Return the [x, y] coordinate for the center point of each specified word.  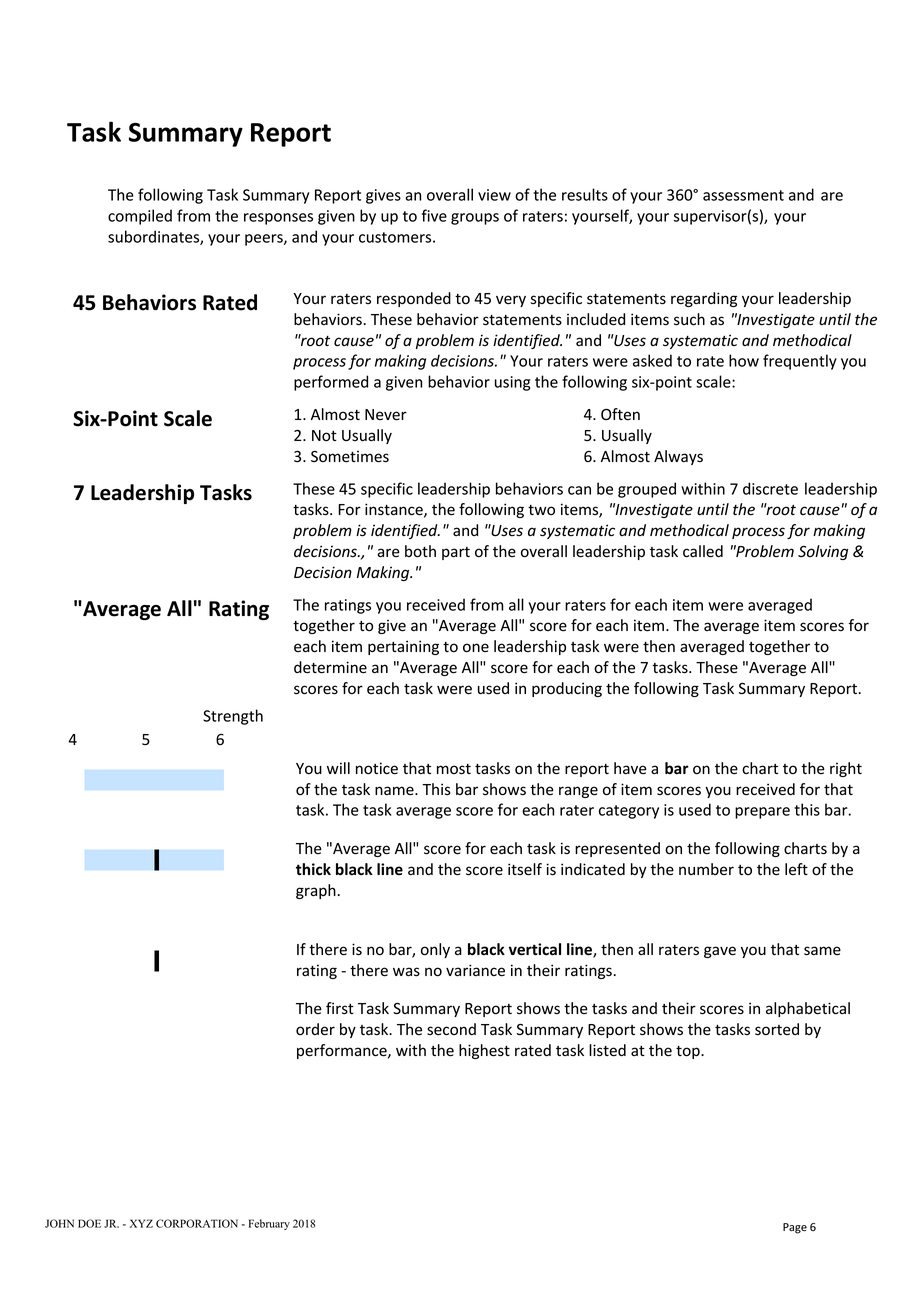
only [435, 950]
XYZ [141, 1223]
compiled [140, 217]
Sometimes [350, 457]
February [269, 1224]
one [476, 648]
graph [316, 891]
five [434, 215]
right [846, 769]
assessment [743, 195]
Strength [233, 717]
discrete [770, 488]
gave [720, 952]
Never [386, 415]
